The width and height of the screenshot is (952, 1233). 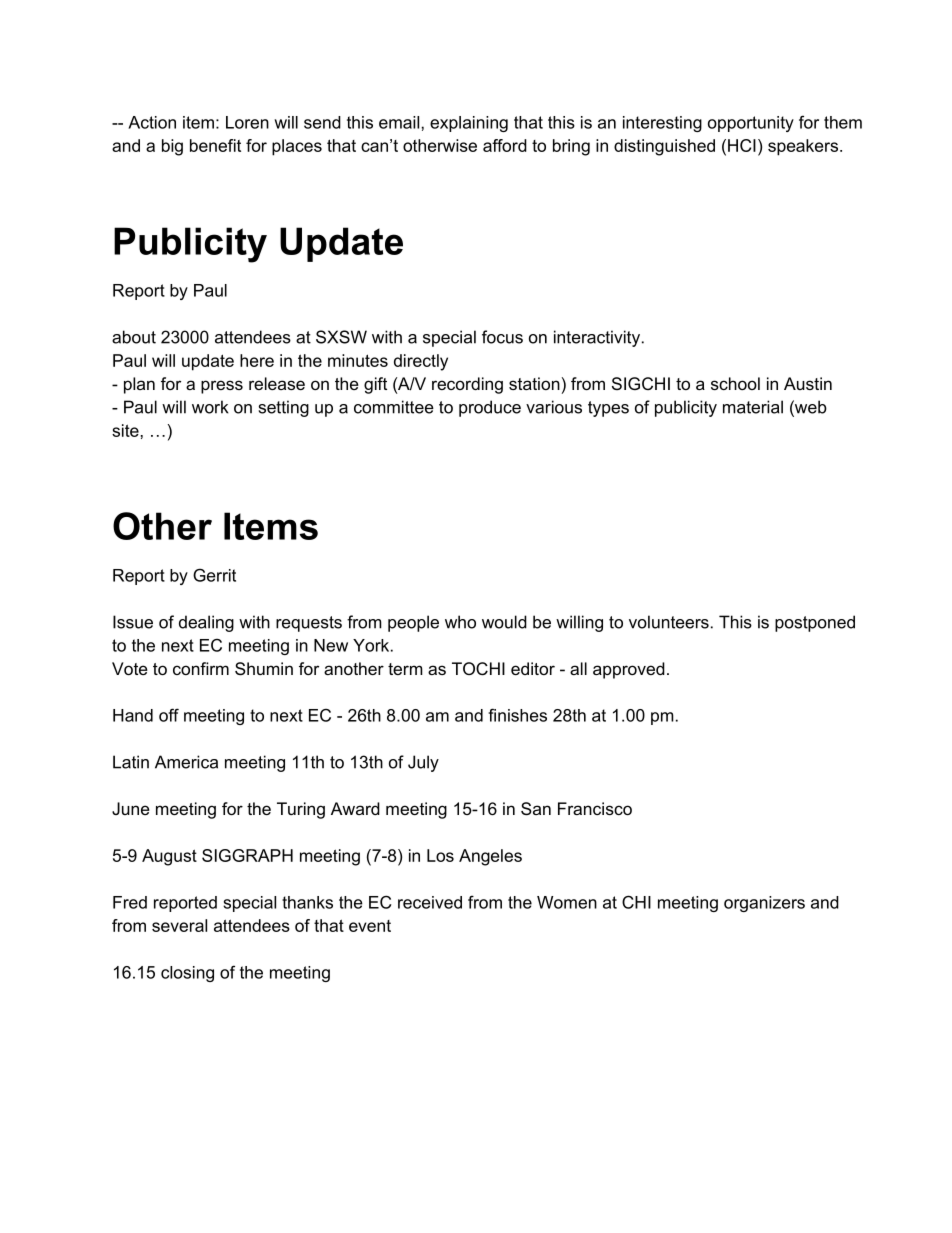 What do you see at coordinates (815, 623) in the screenshot?
I see `postponed` at bounding box center [815, 623].
